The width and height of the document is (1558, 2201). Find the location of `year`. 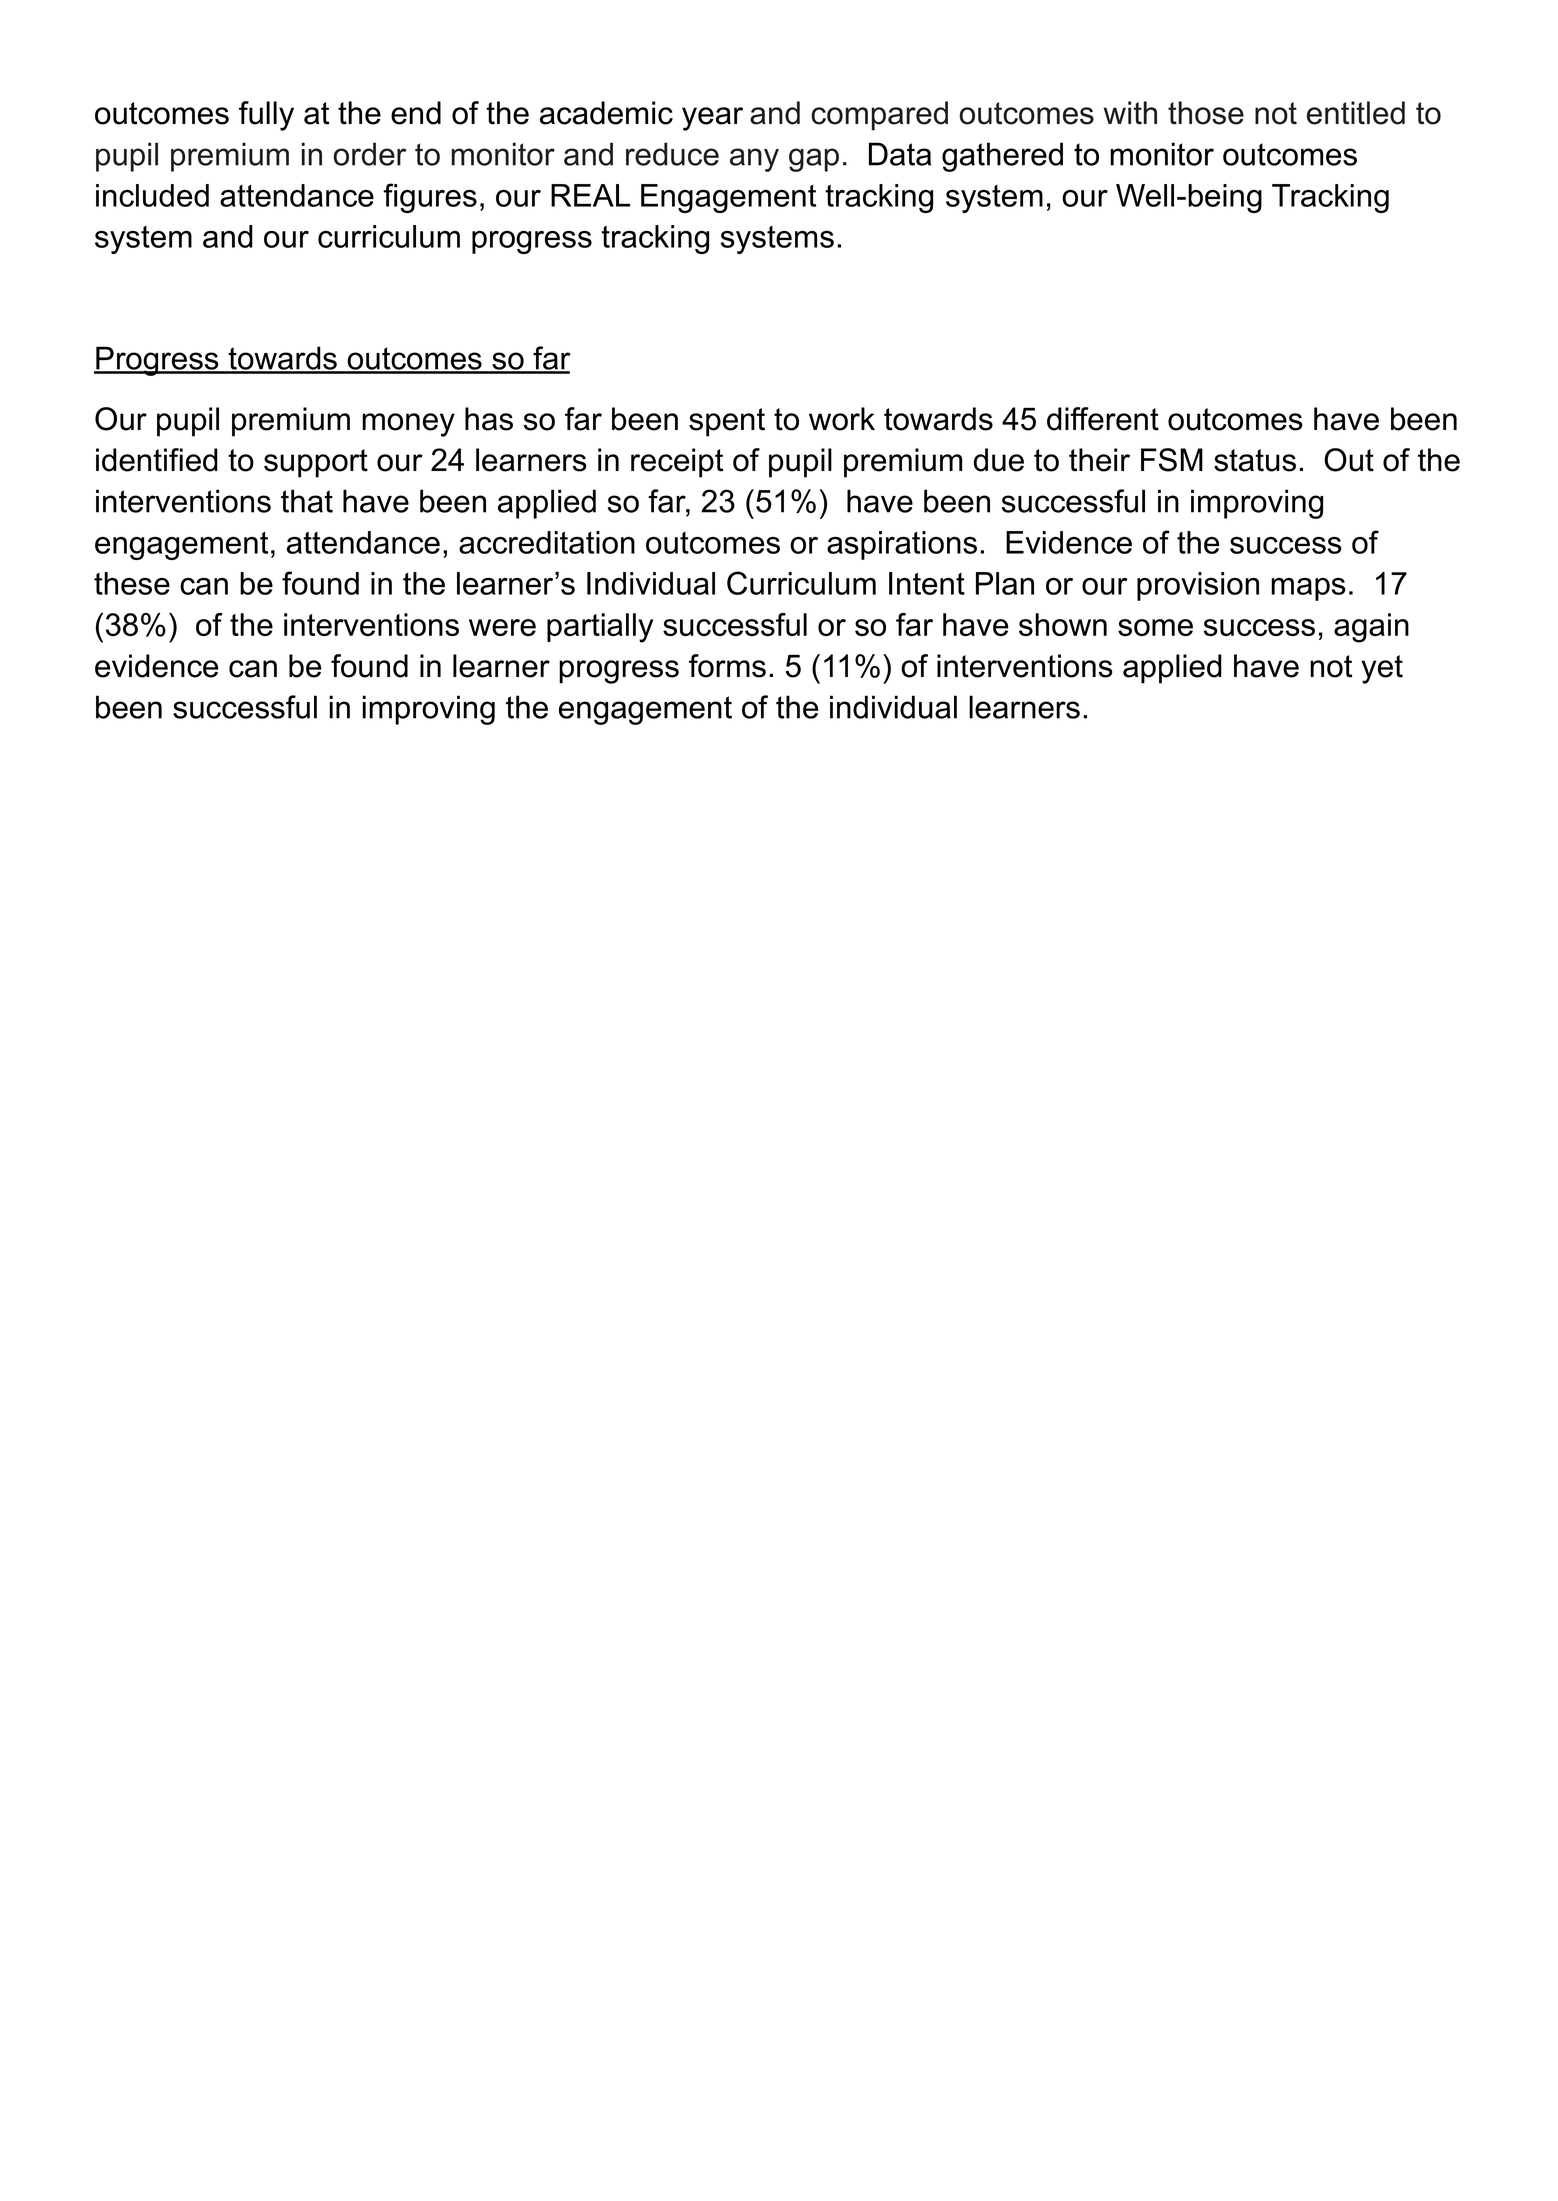

year is located at coordinates (712, 119).
